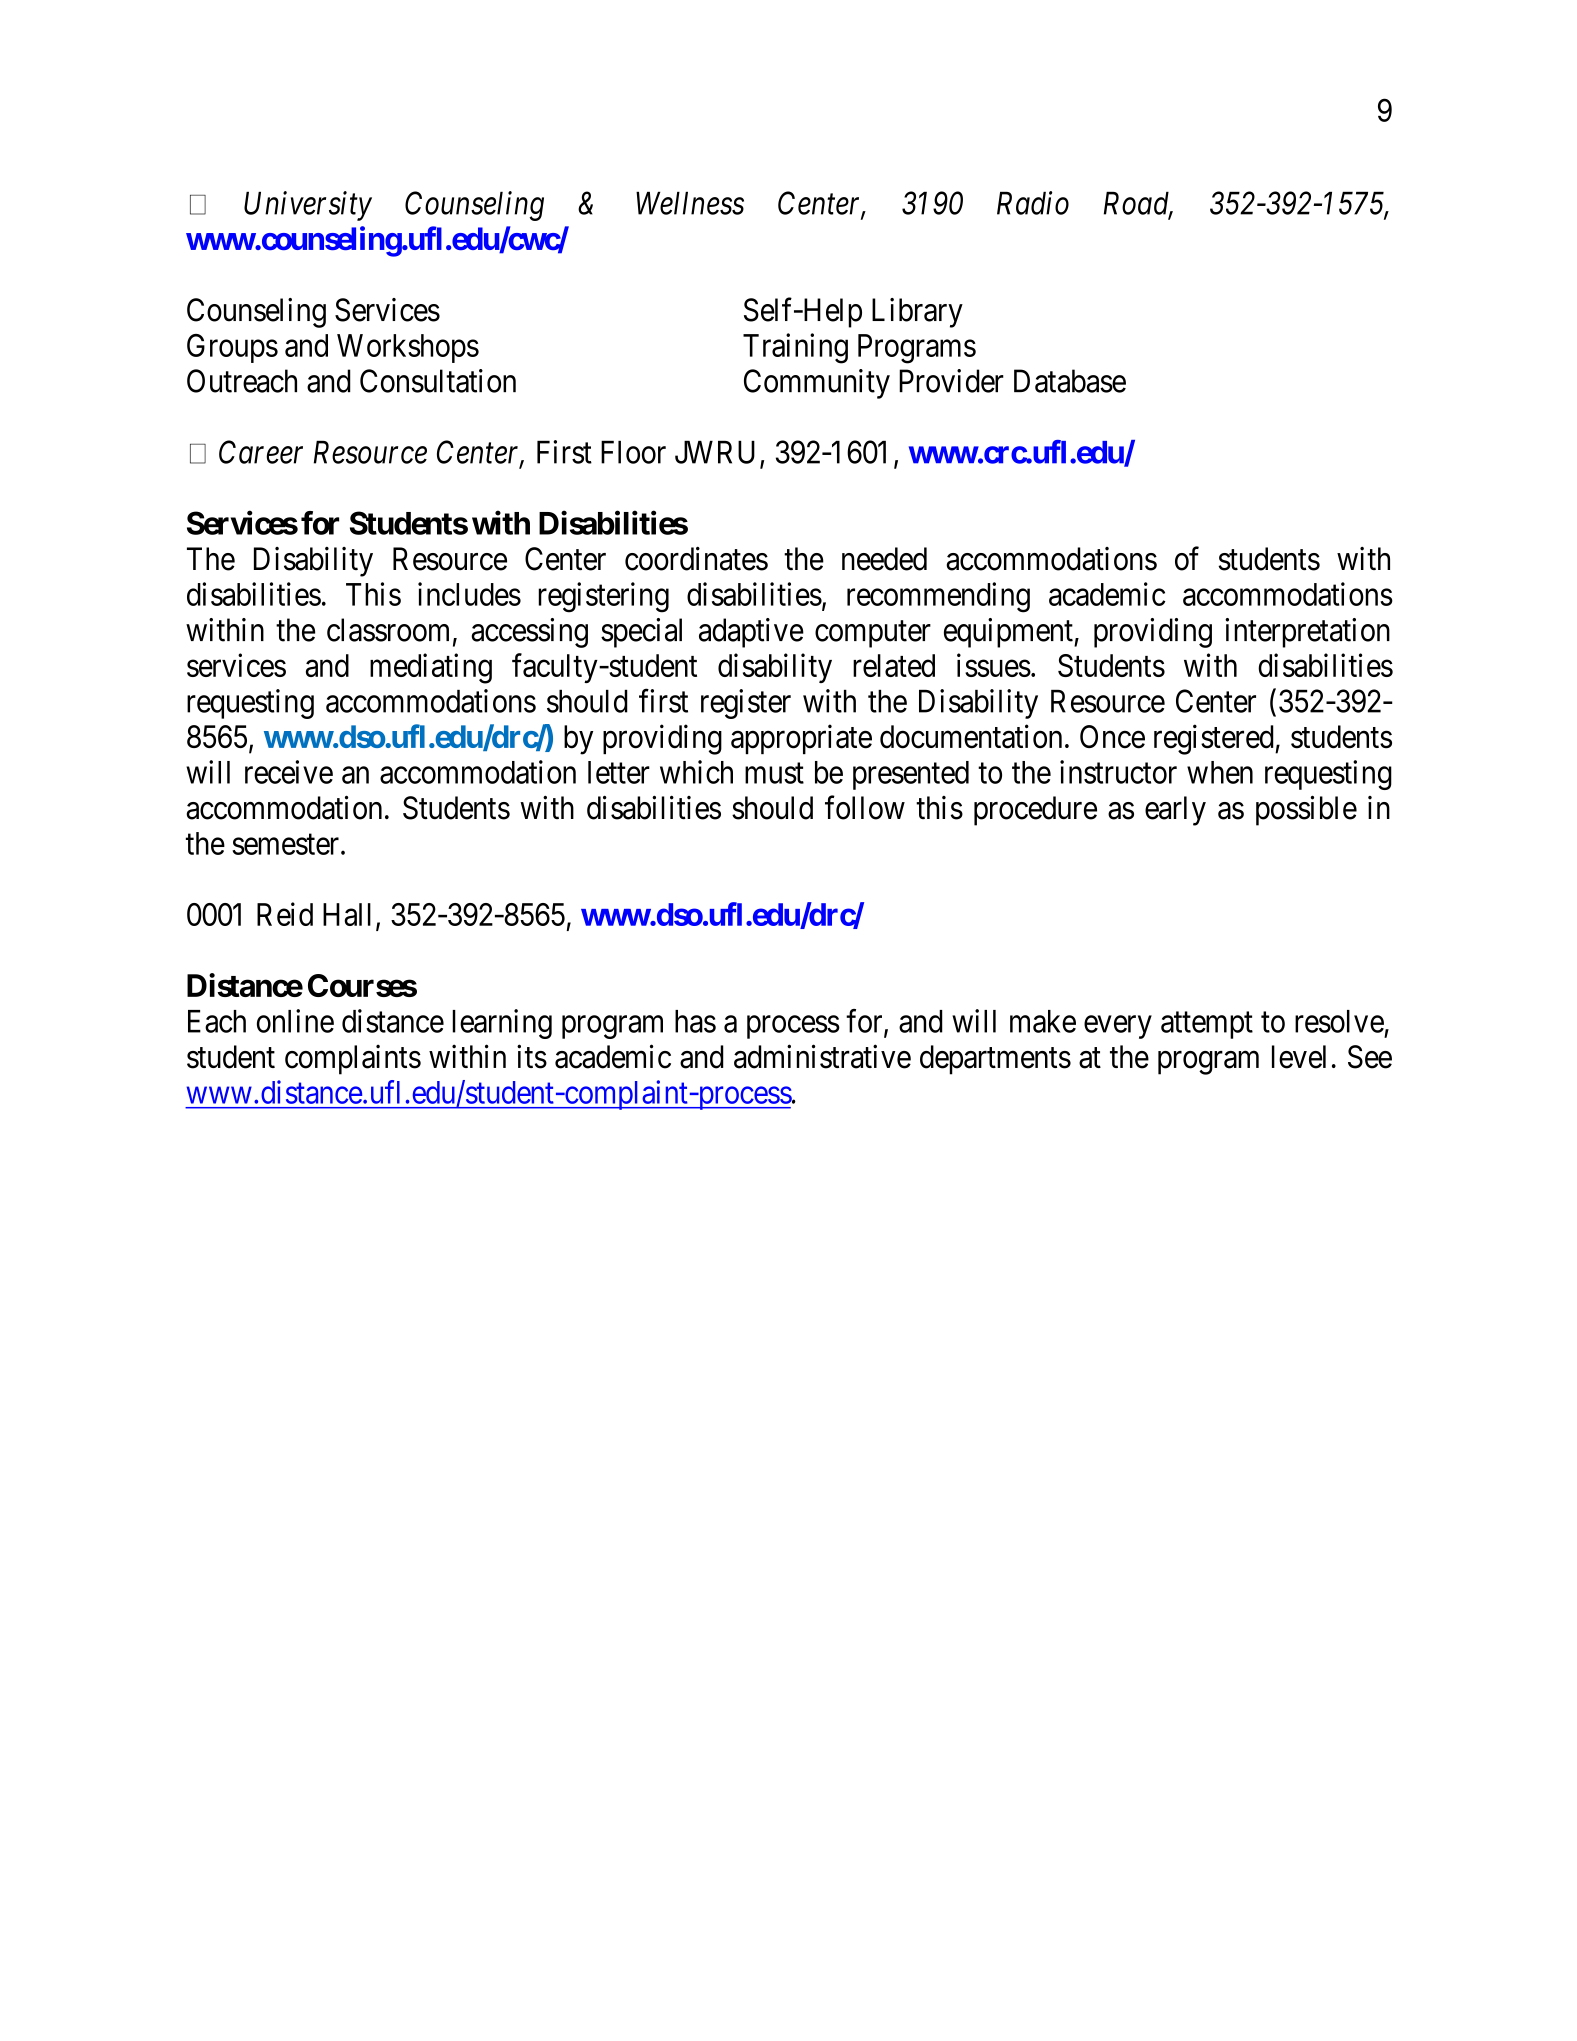  Describe the element at coordinates (822, 1056) in the page. I see `administrative` at that location.
